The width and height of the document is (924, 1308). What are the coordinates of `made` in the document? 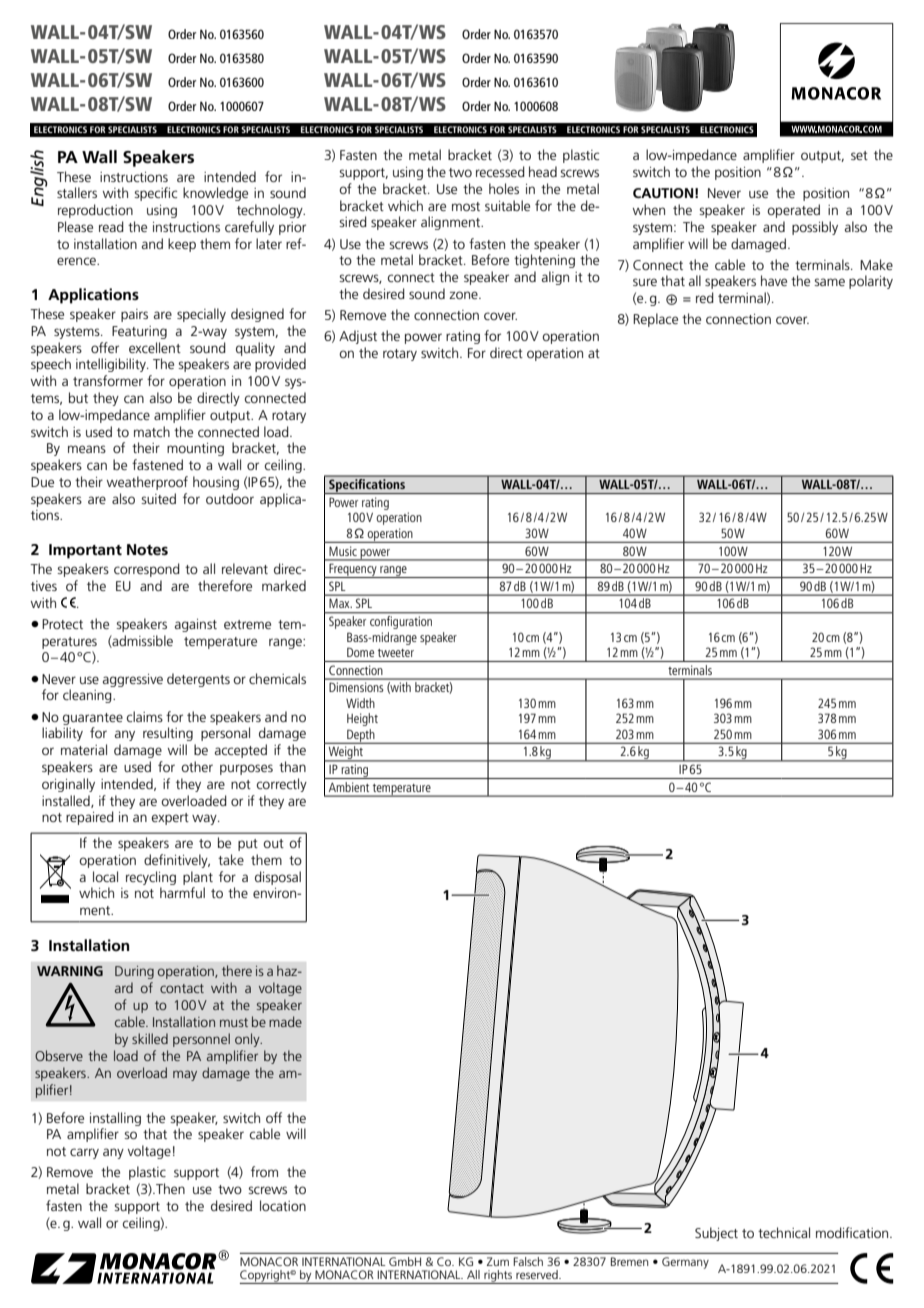 It's located at (285, 1021).
